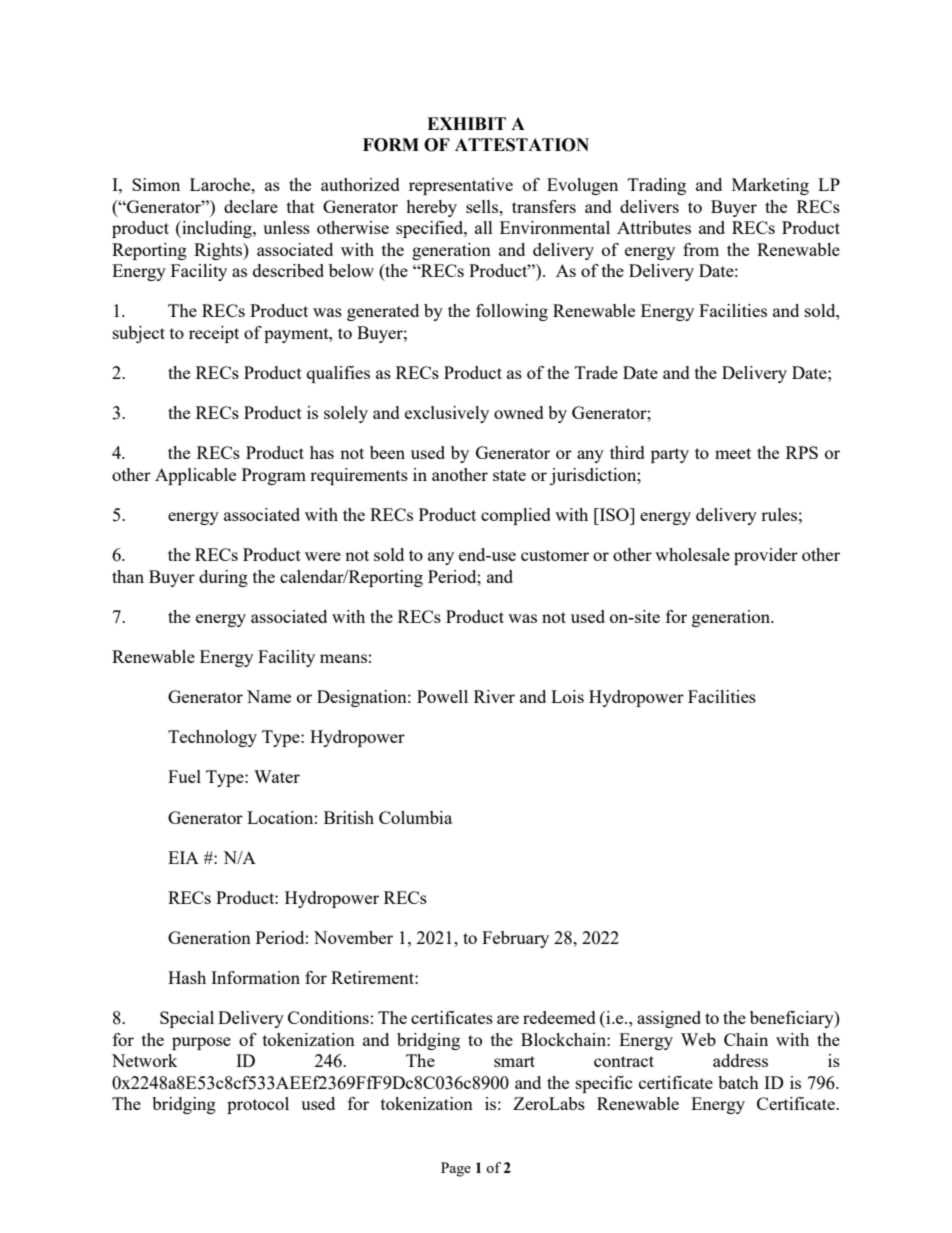  Describe the element at coordinates (258, 1105) in the screenshot. I see `protocol` at that location.
